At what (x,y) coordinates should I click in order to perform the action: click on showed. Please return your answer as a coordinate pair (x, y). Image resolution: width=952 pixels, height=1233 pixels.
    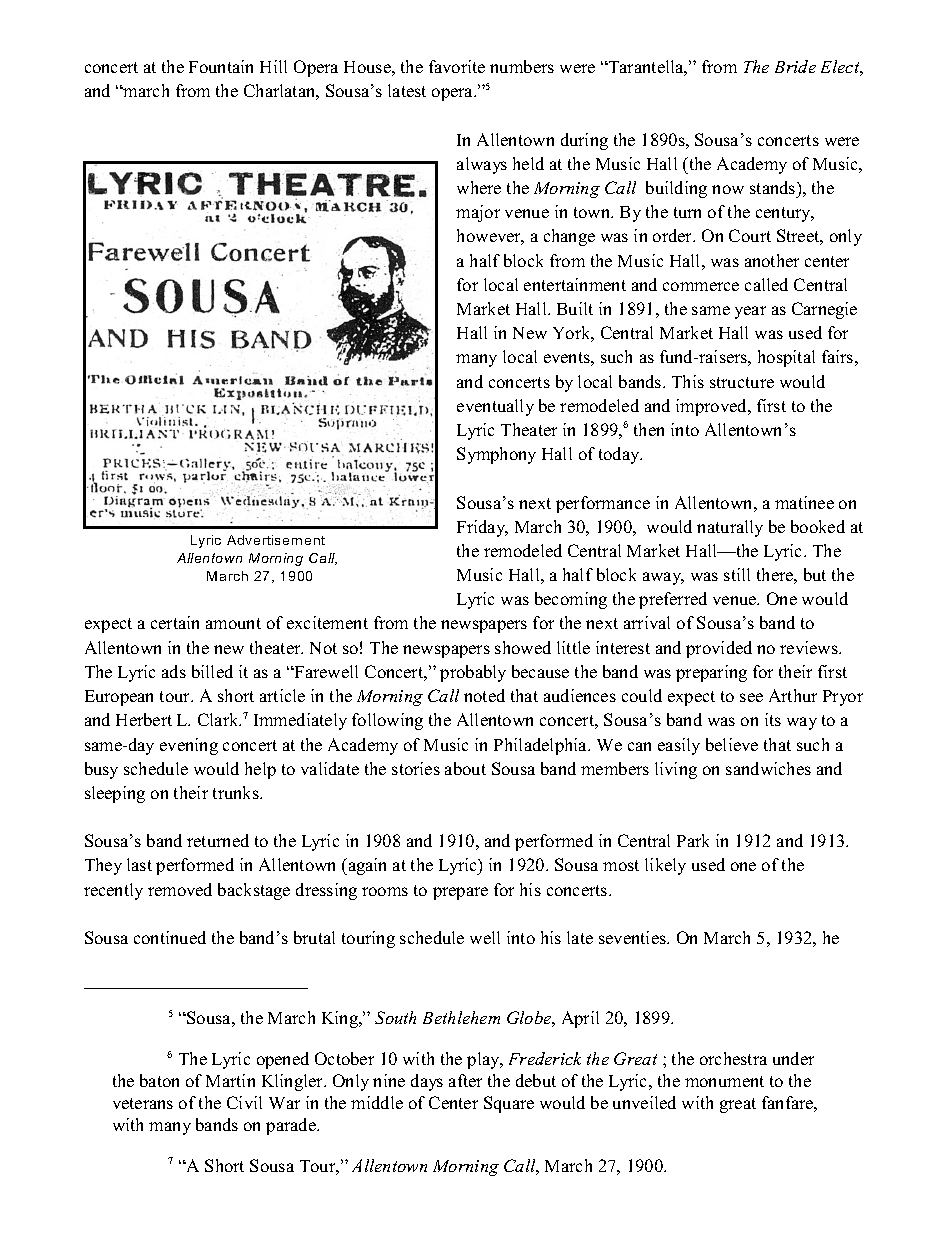
    Looking at the image, I should click on (523, 647).
